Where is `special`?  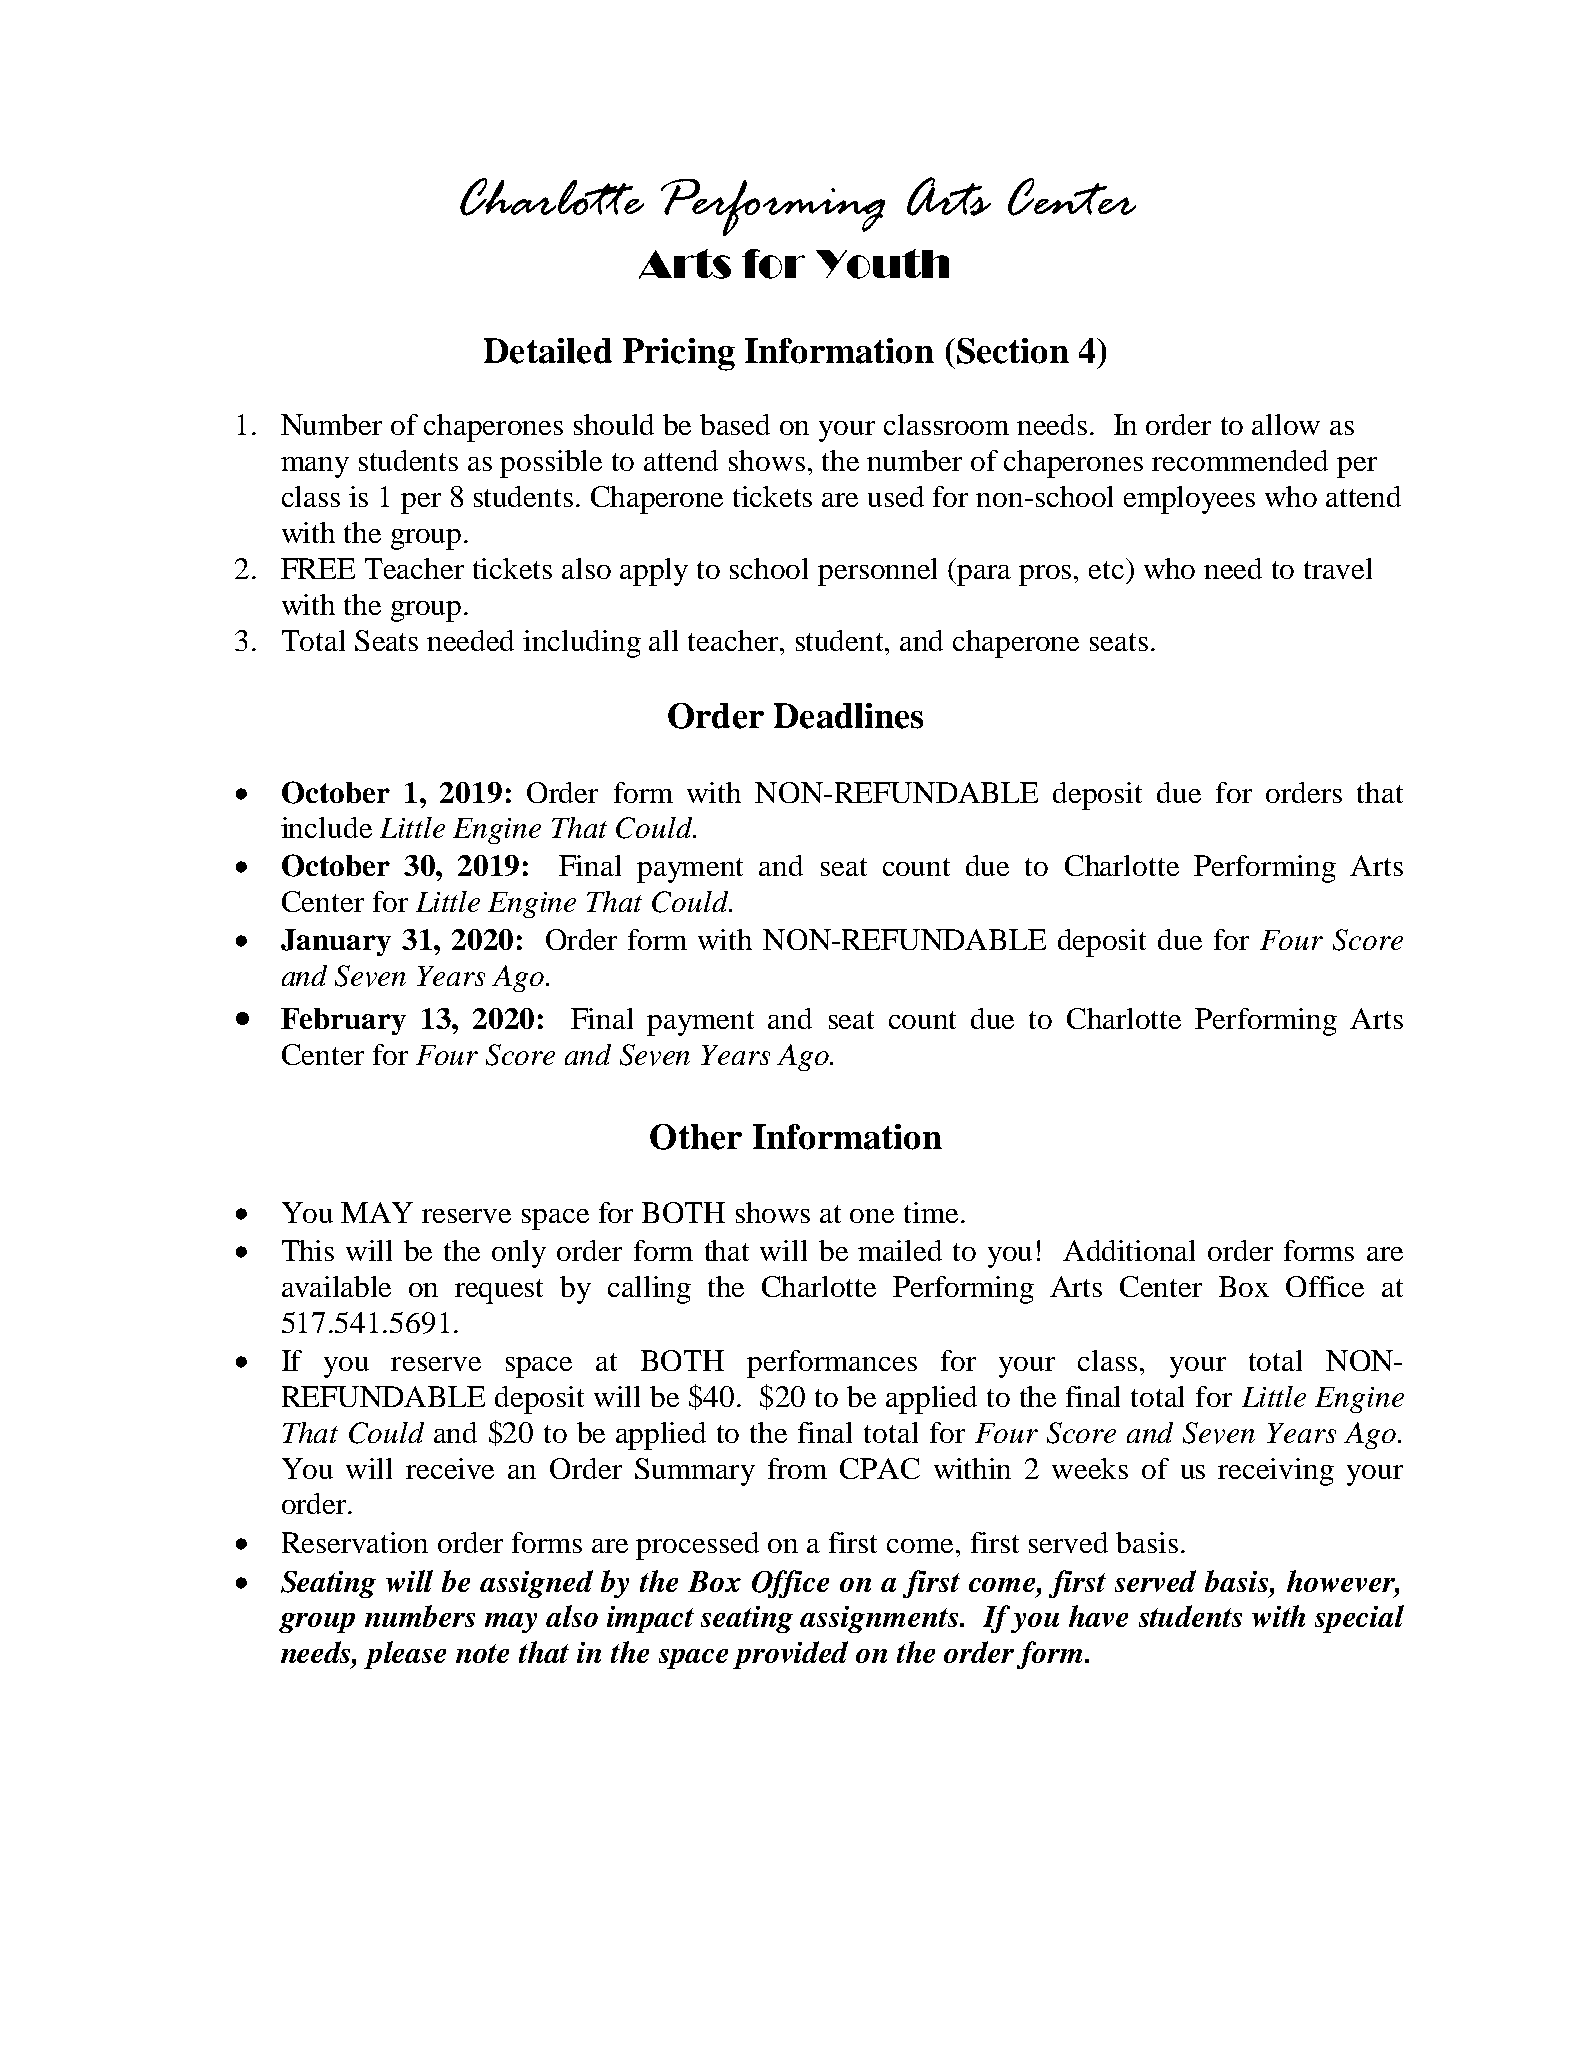
special is located at coordinates (1359, 1619).
